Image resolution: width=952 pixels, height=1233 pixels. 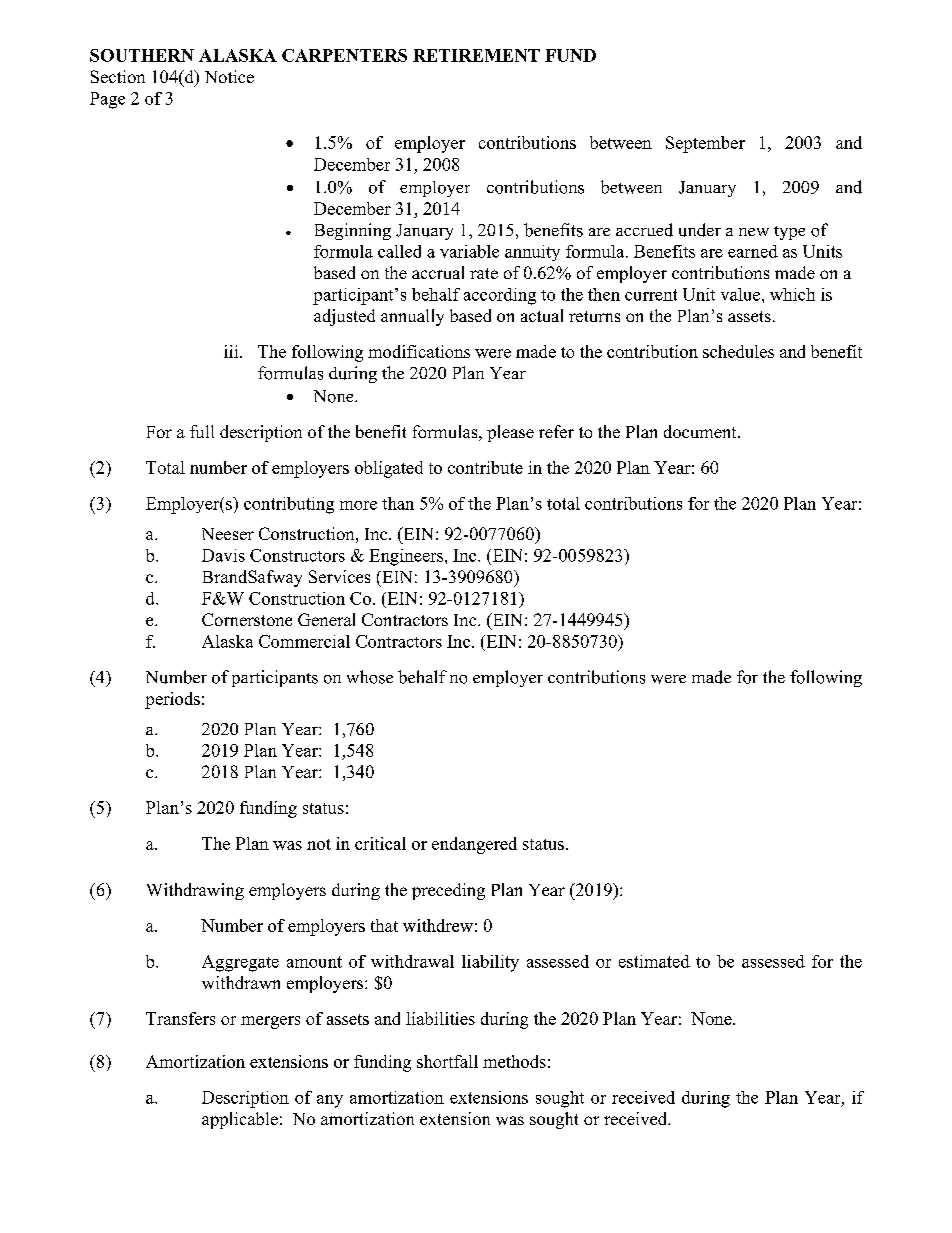 What do you see at coordinates (240, 1120) in the document?
I see `applicable` at bounding box center [240, 1120].
